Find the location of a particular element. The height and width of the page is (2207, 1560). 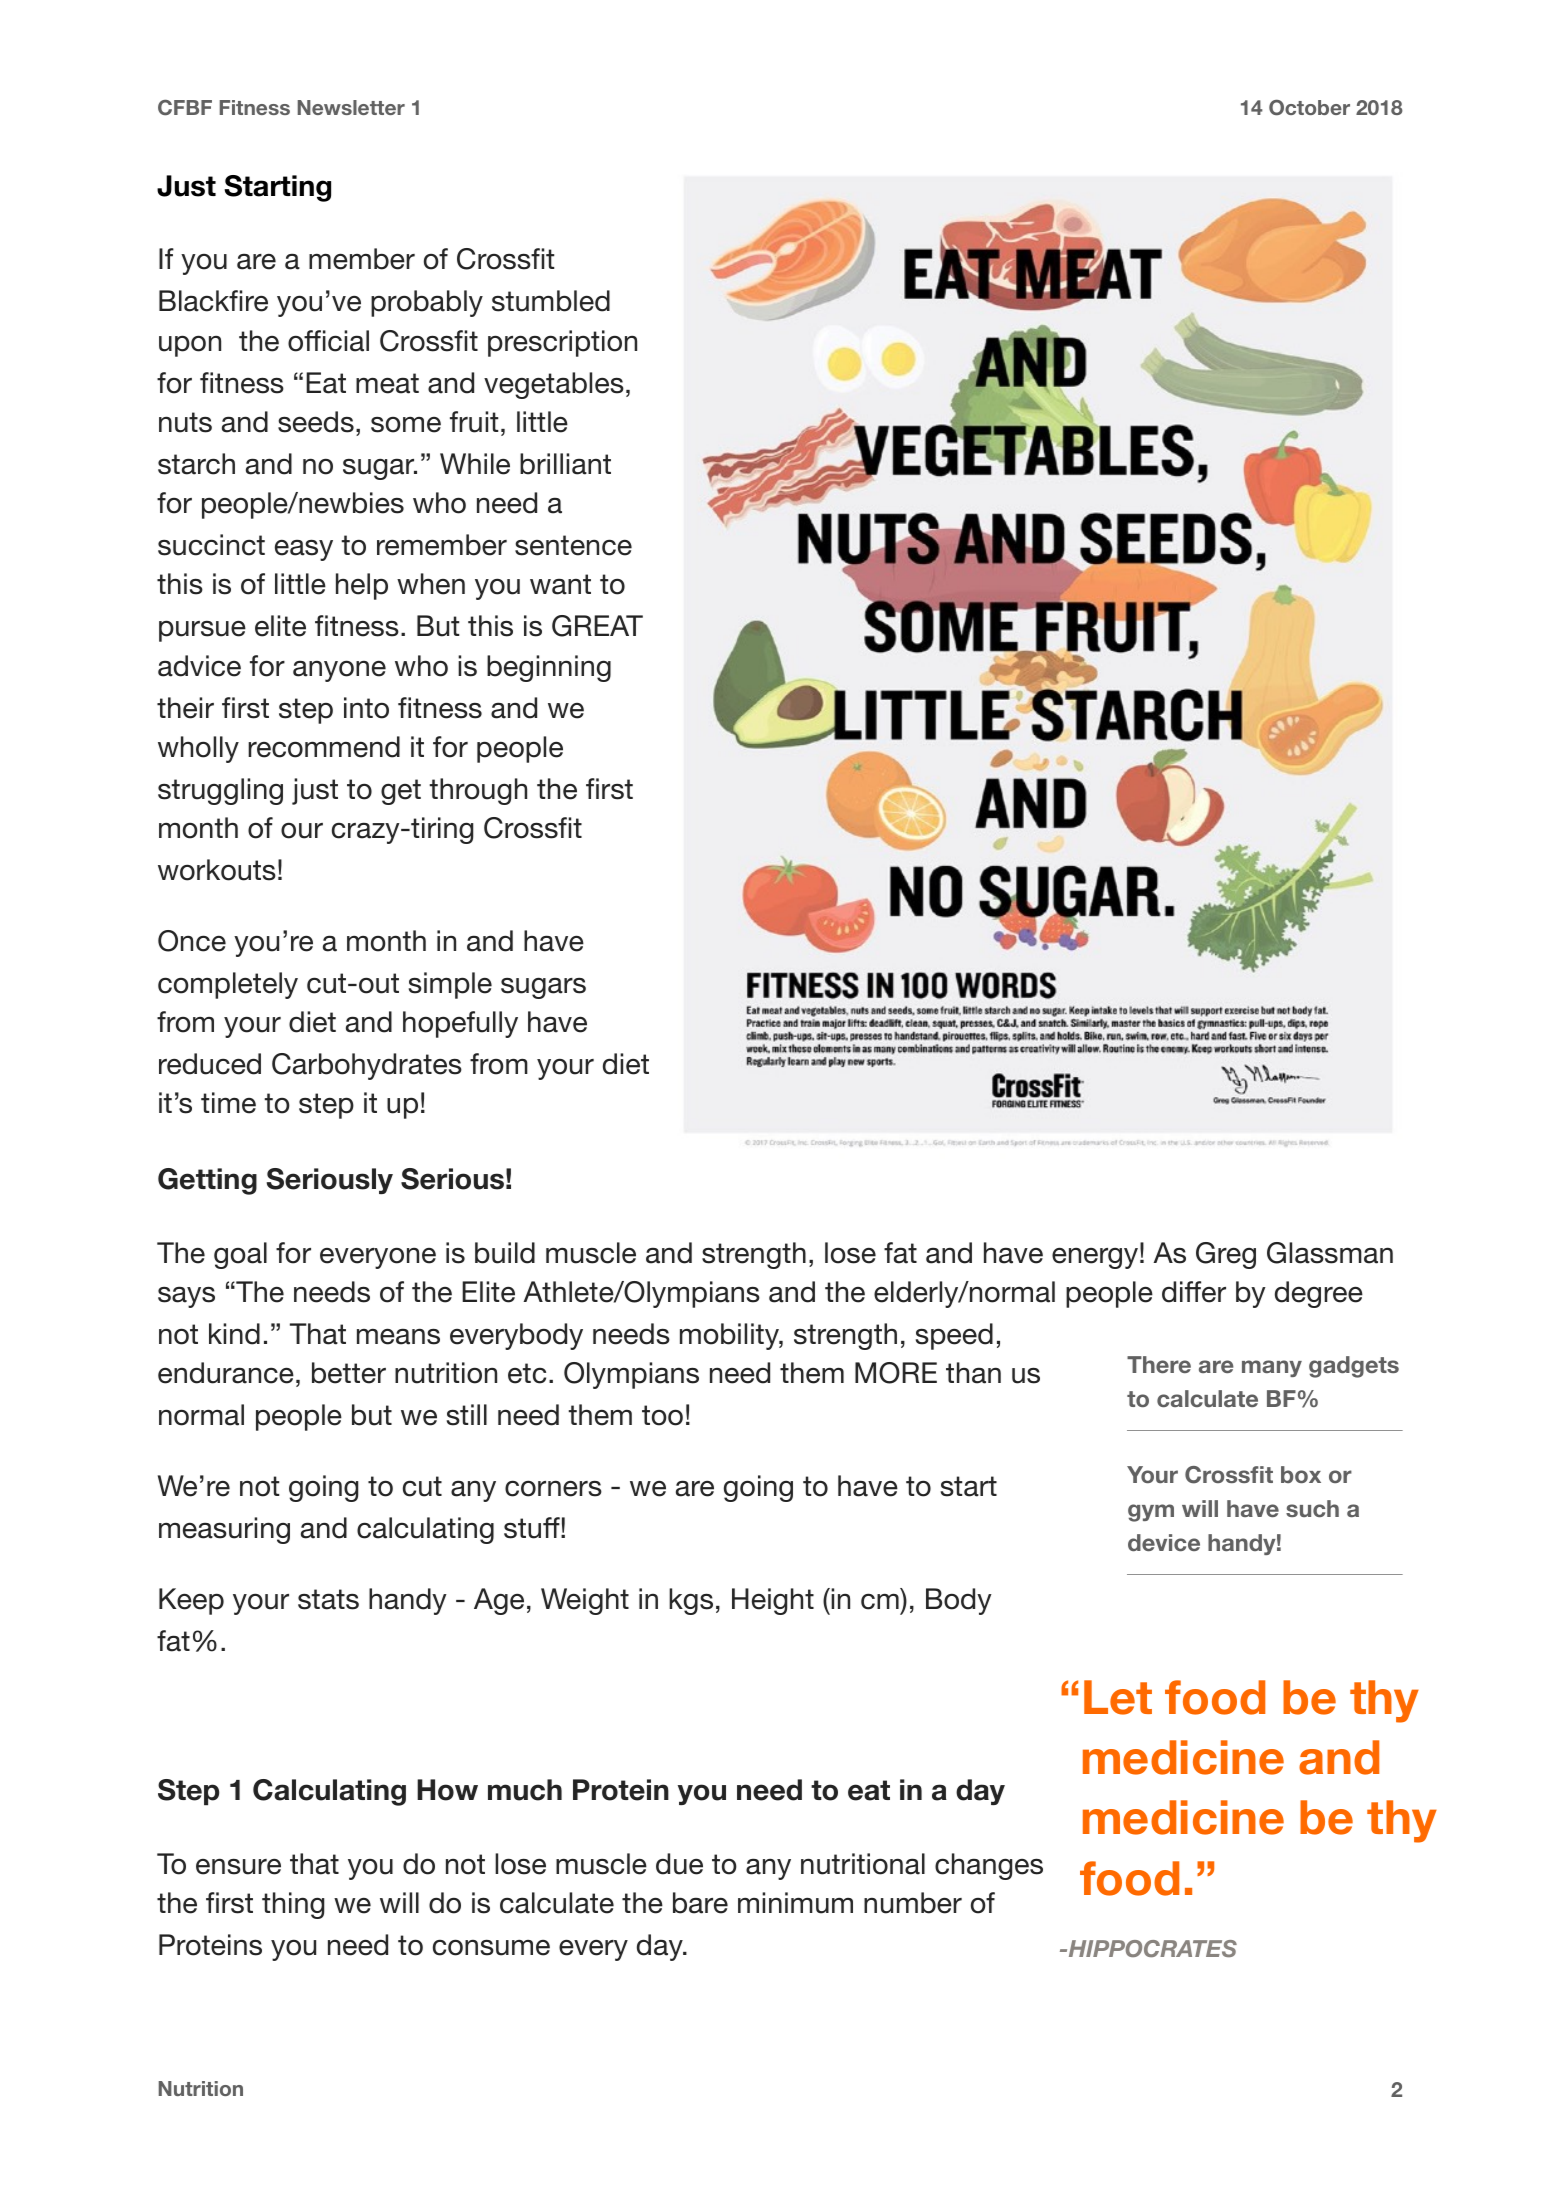

stumbled is located at coordinates (551, 301).
